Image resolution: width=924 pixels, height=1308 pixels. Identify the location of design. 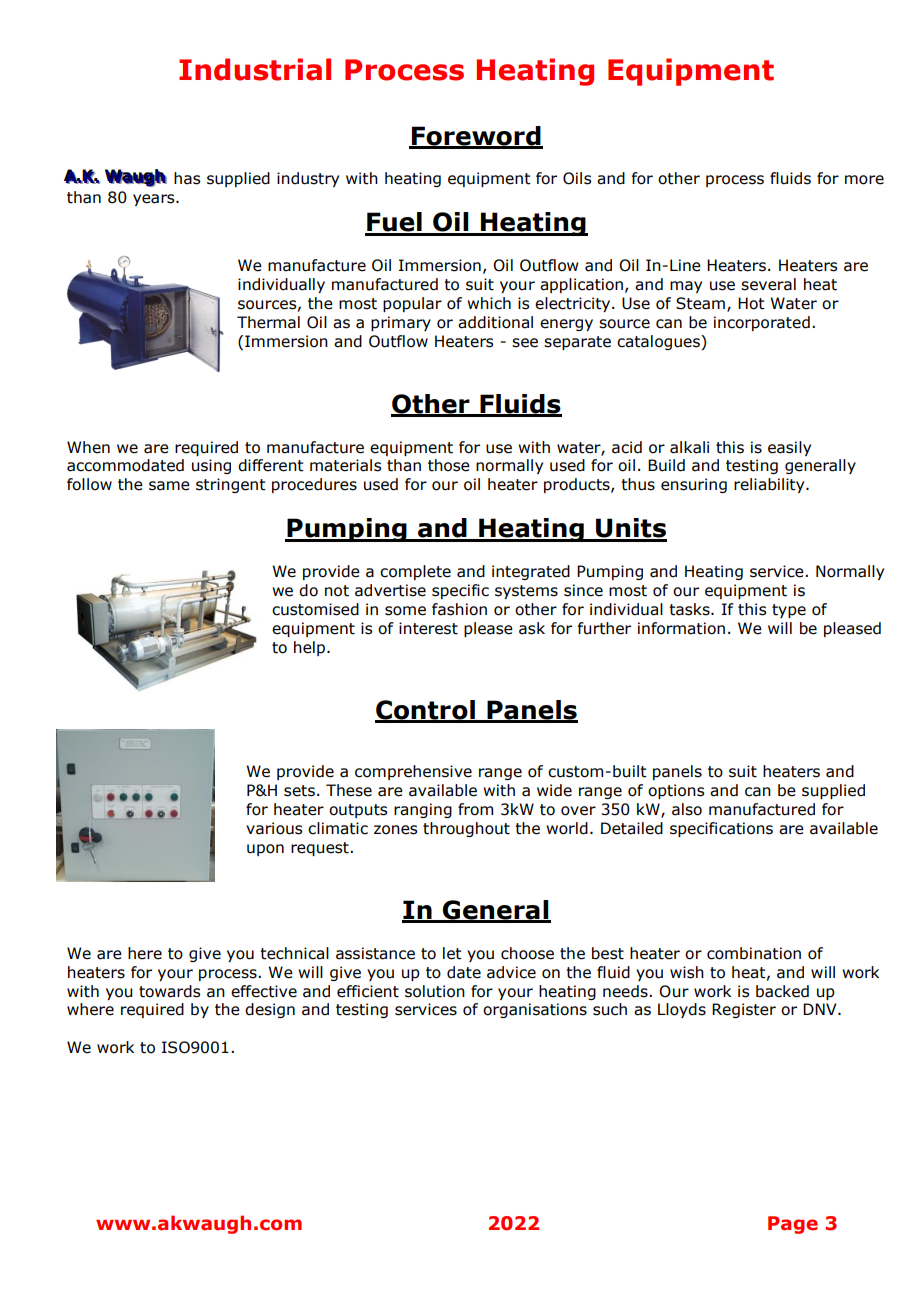
(270, 1010).
